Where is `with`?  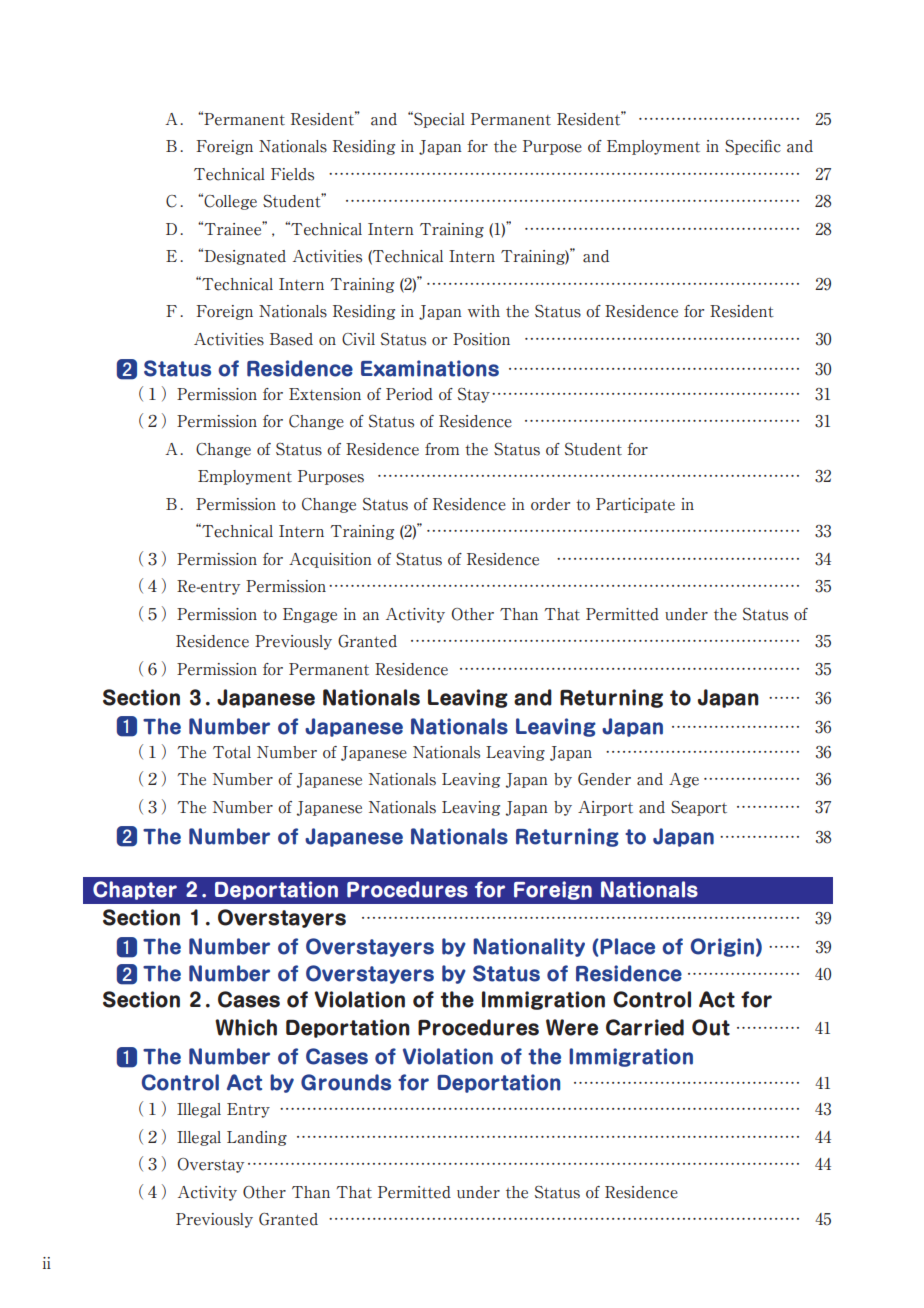
with is located at coordinates (484, 311).
